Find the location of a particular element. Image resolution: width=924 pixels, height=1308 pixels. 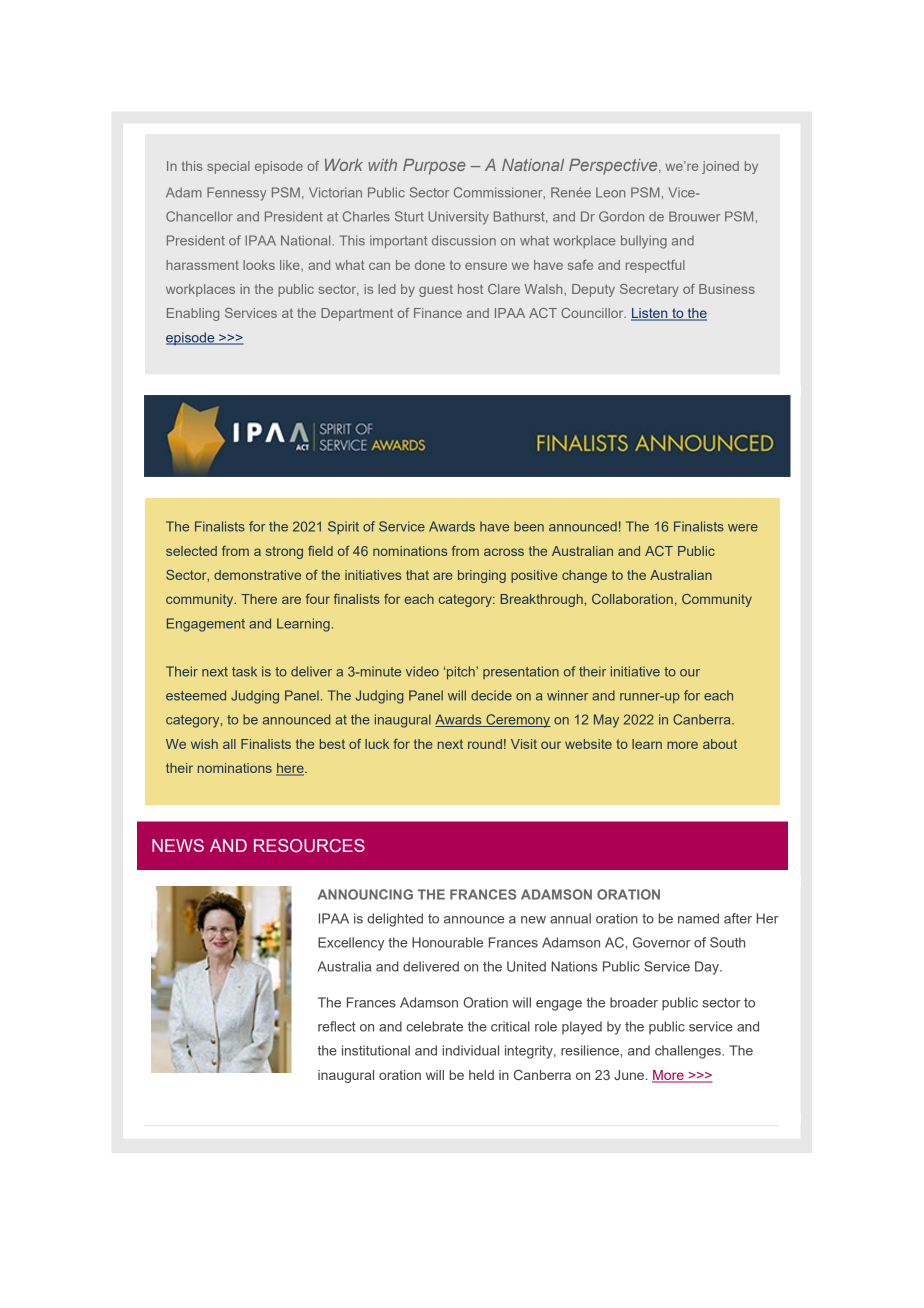

University is located at coordinates (458, 218).
